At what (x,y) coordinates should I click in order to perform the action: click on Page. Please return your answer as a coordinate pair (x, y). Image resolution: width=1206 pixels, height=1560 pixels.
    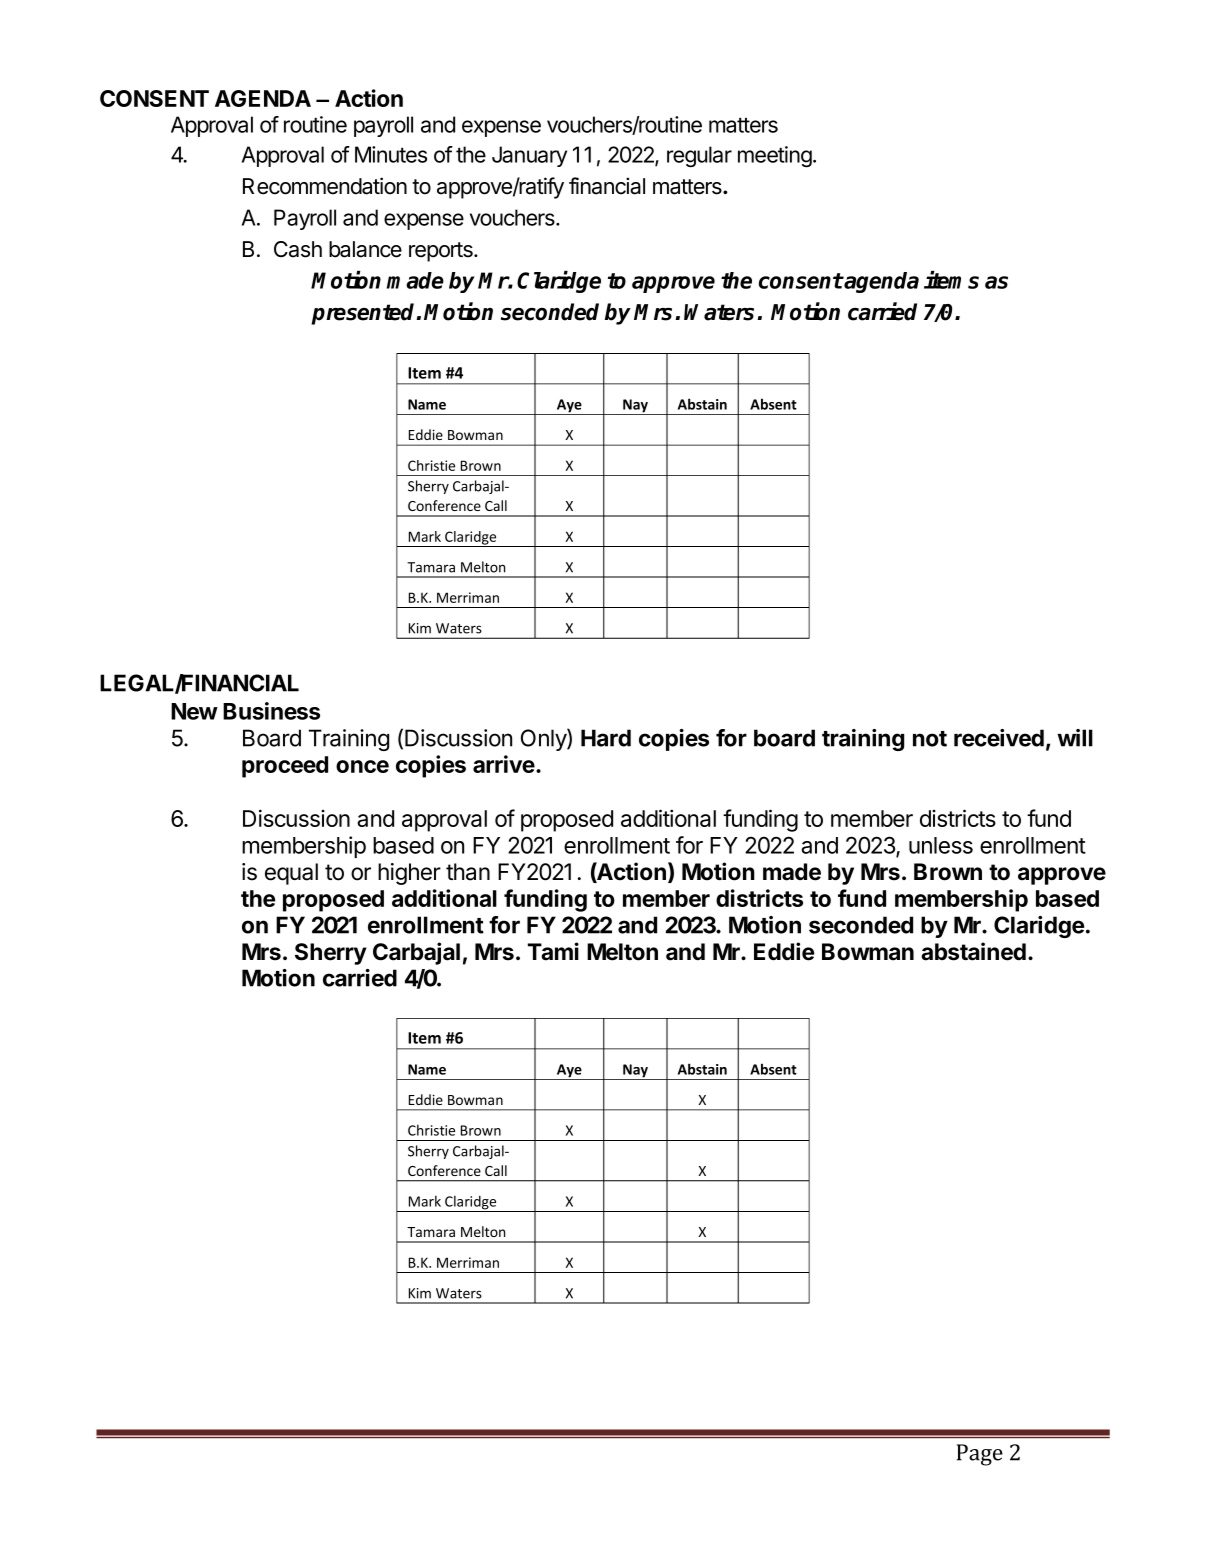
    Looking at the image, I should click on (980, 1455).
